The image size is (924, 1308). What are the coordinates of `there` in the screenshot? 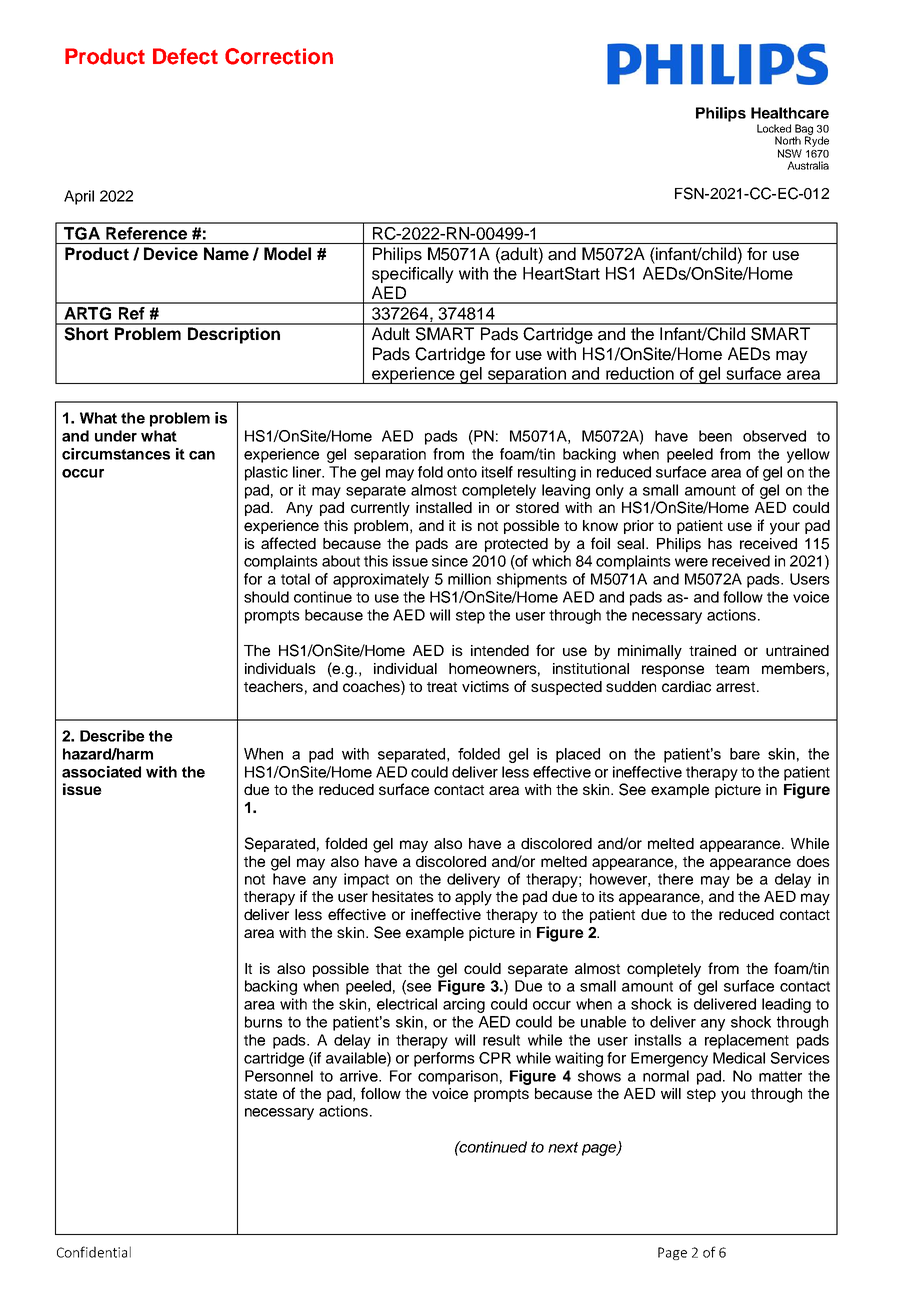 It's located at (675, 879).
